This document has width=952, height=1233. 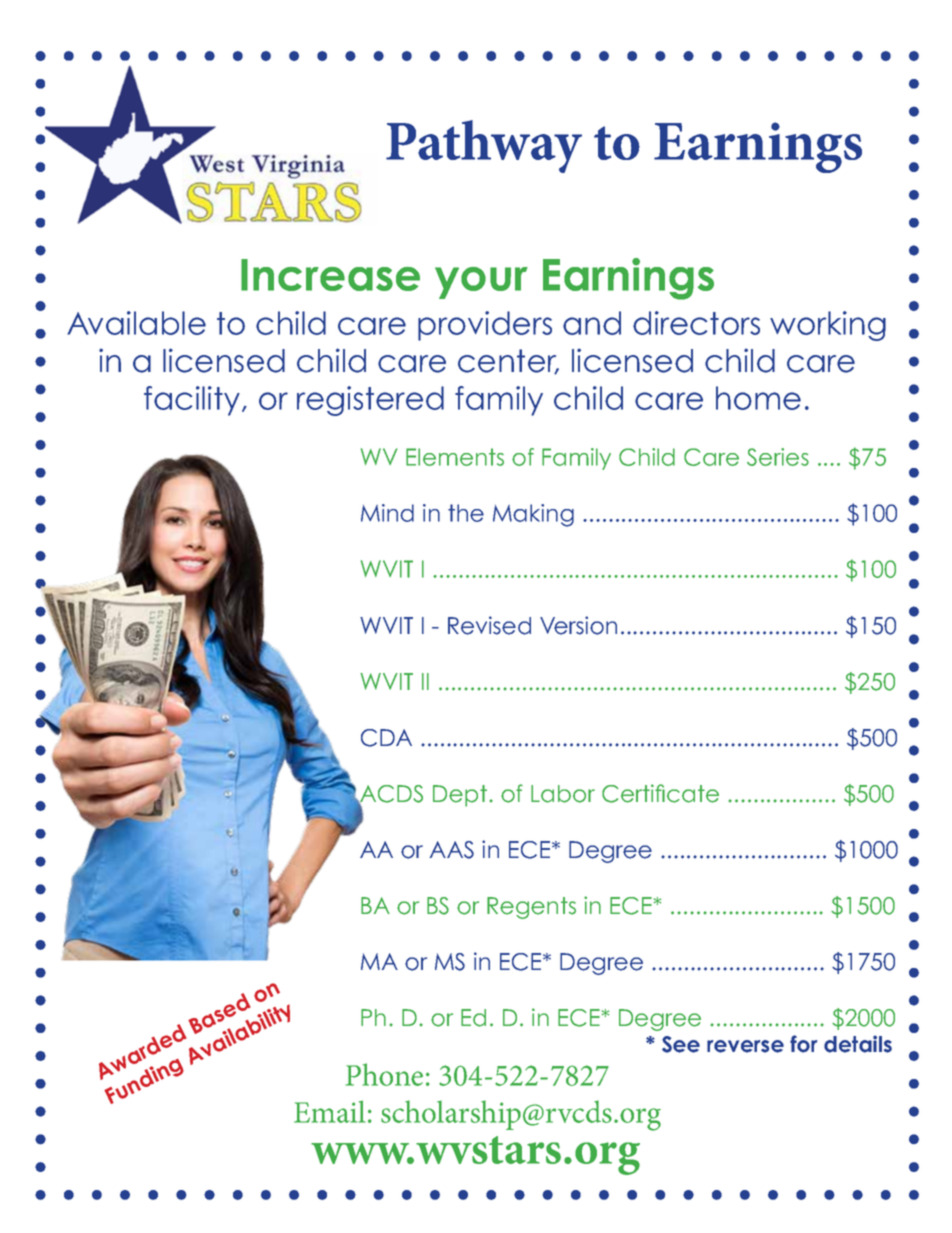 What do you see at coordinates (745, 1046) in the document?
I see `reverse` at bounding box center [745, 1046].
